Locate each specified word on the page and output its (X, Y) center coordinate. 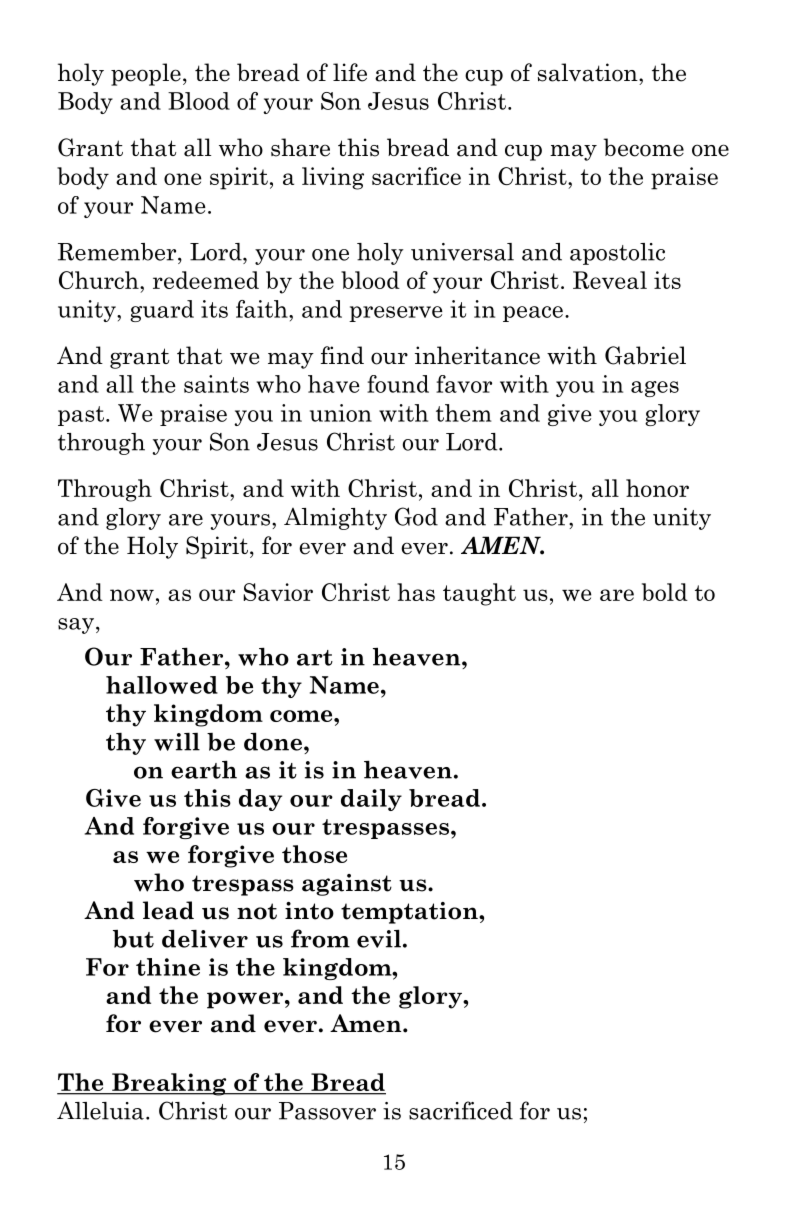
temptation (410, 913)
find (342, 355)
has (416, 592)
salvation (589, 72)
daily (371, 800)
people (146, 74)
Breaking (169, 1084)
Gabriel (645, 355)
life (350, 72)
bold (665, 592)
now (132, 595)
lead (168, 910)
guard (162, 311)
